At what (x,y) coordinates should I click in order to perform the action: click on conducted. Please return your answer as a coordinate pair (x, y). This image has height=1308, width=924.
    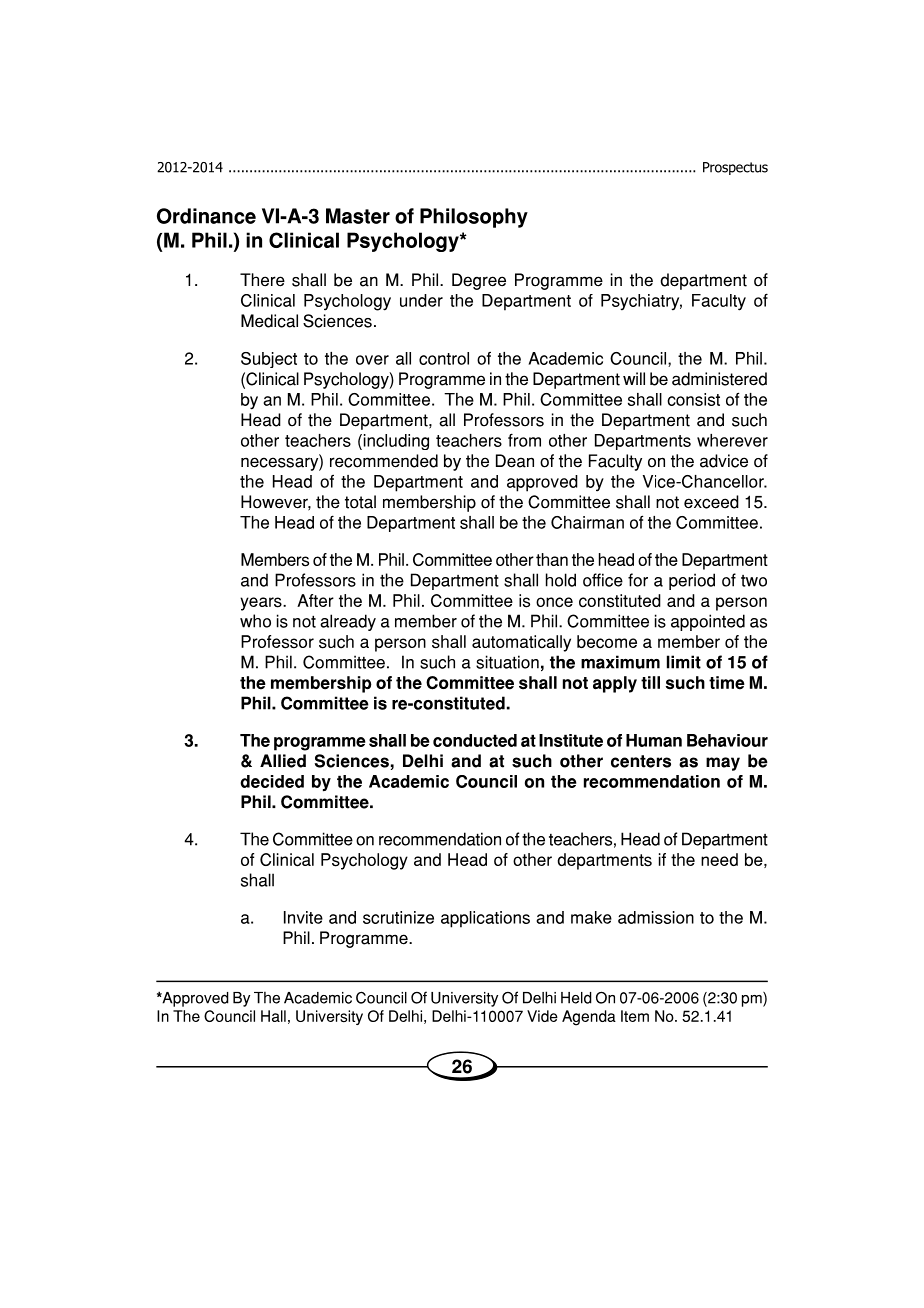
    Looking at the image, I should click on (475, 740).
